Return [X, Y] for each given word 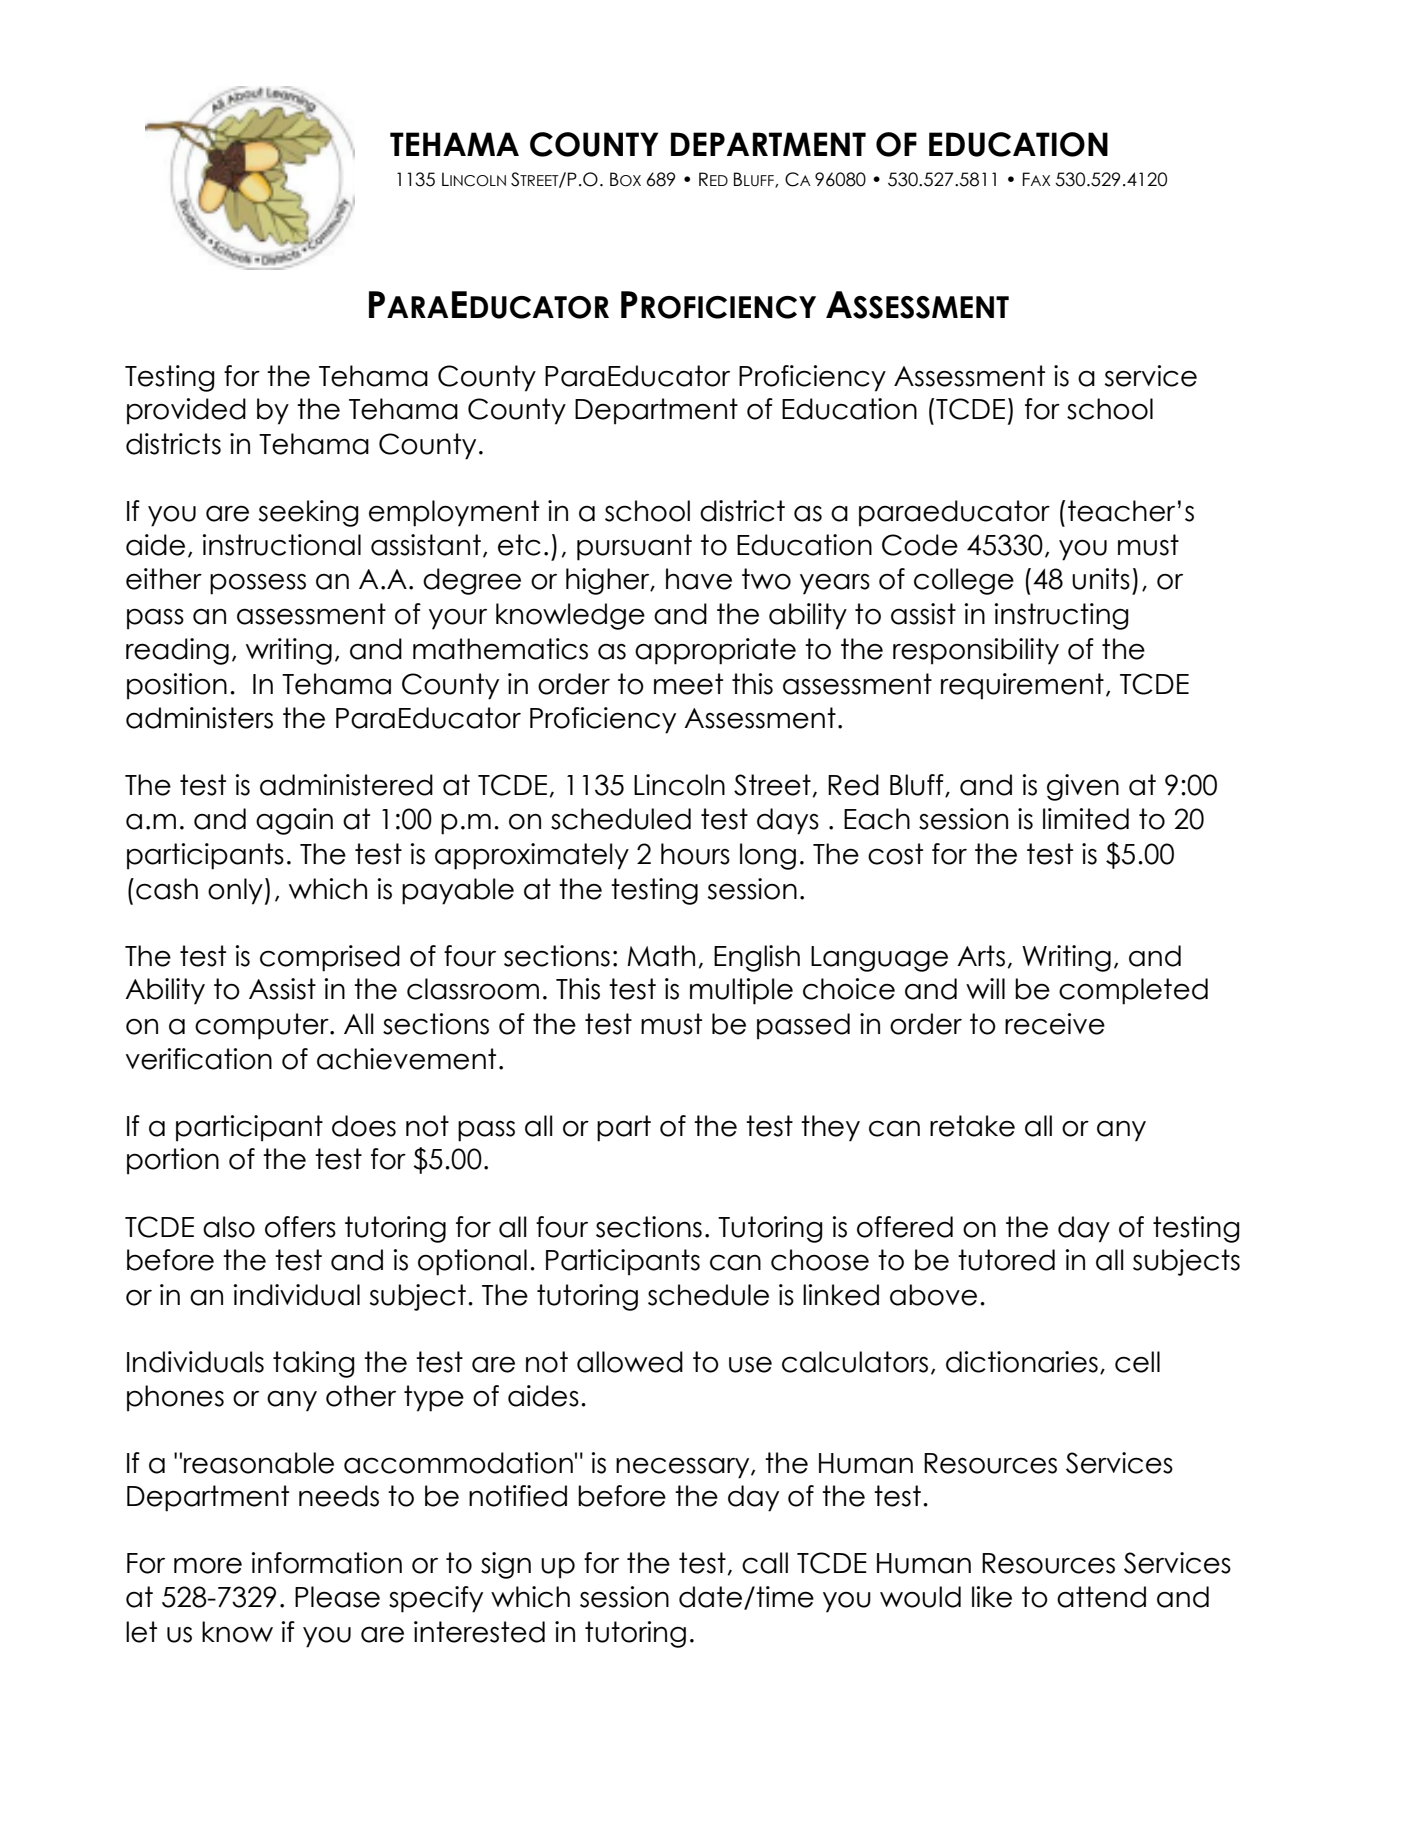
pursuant [634, 547]
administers [199, 718]
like [992, 1597]
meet [688, 684]
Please [337, 1597]
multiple [741, 991]
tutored [1006, 1260]
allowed [630, 1362]
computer [263, 1026]
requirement [1022, 686]
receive [1055, 1024]
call [765, 1563]
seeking [309, 513]
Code [920, 545]
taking [314, 1364]
